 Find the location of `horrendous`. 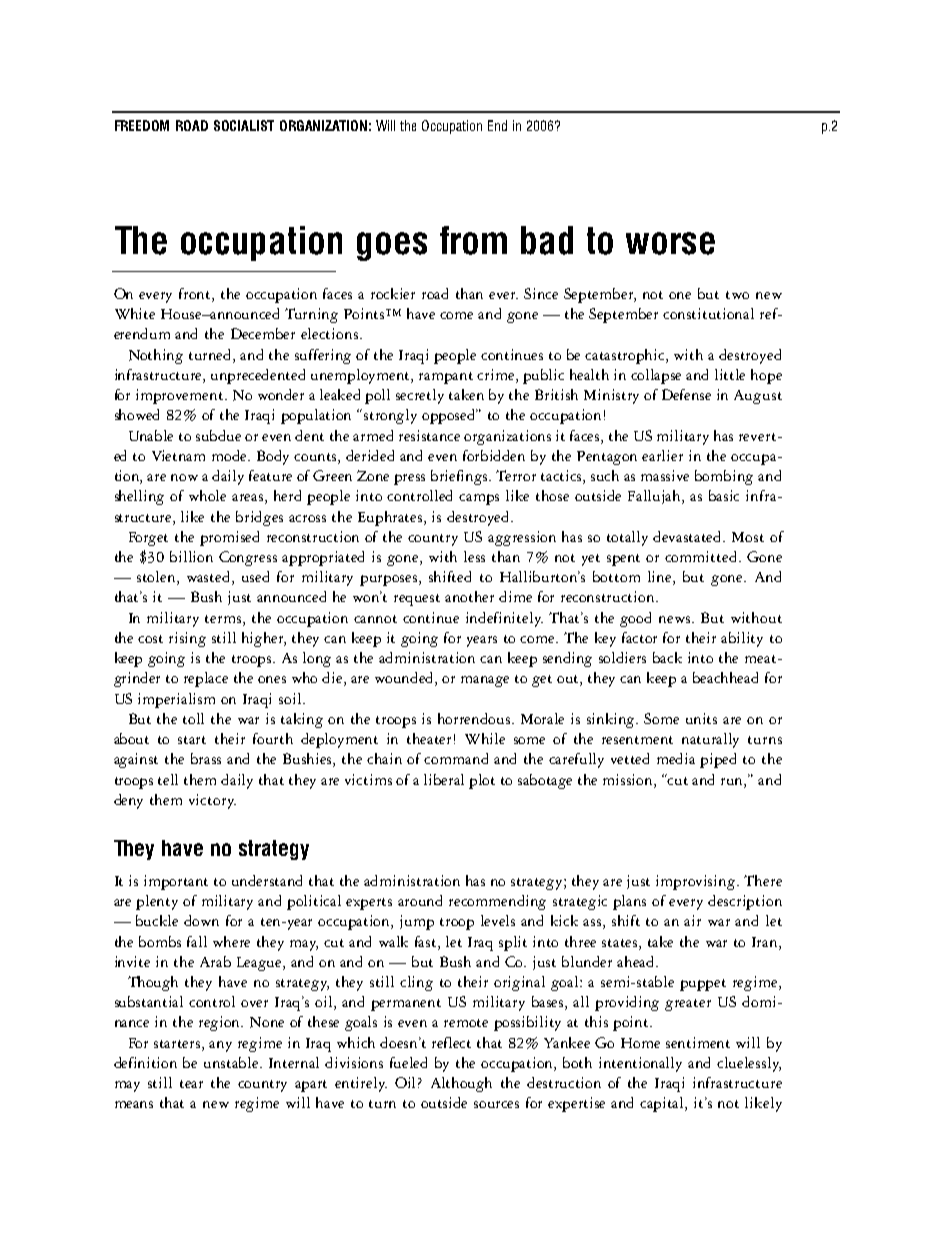

horrendous is located at coordinates (475, 718).
